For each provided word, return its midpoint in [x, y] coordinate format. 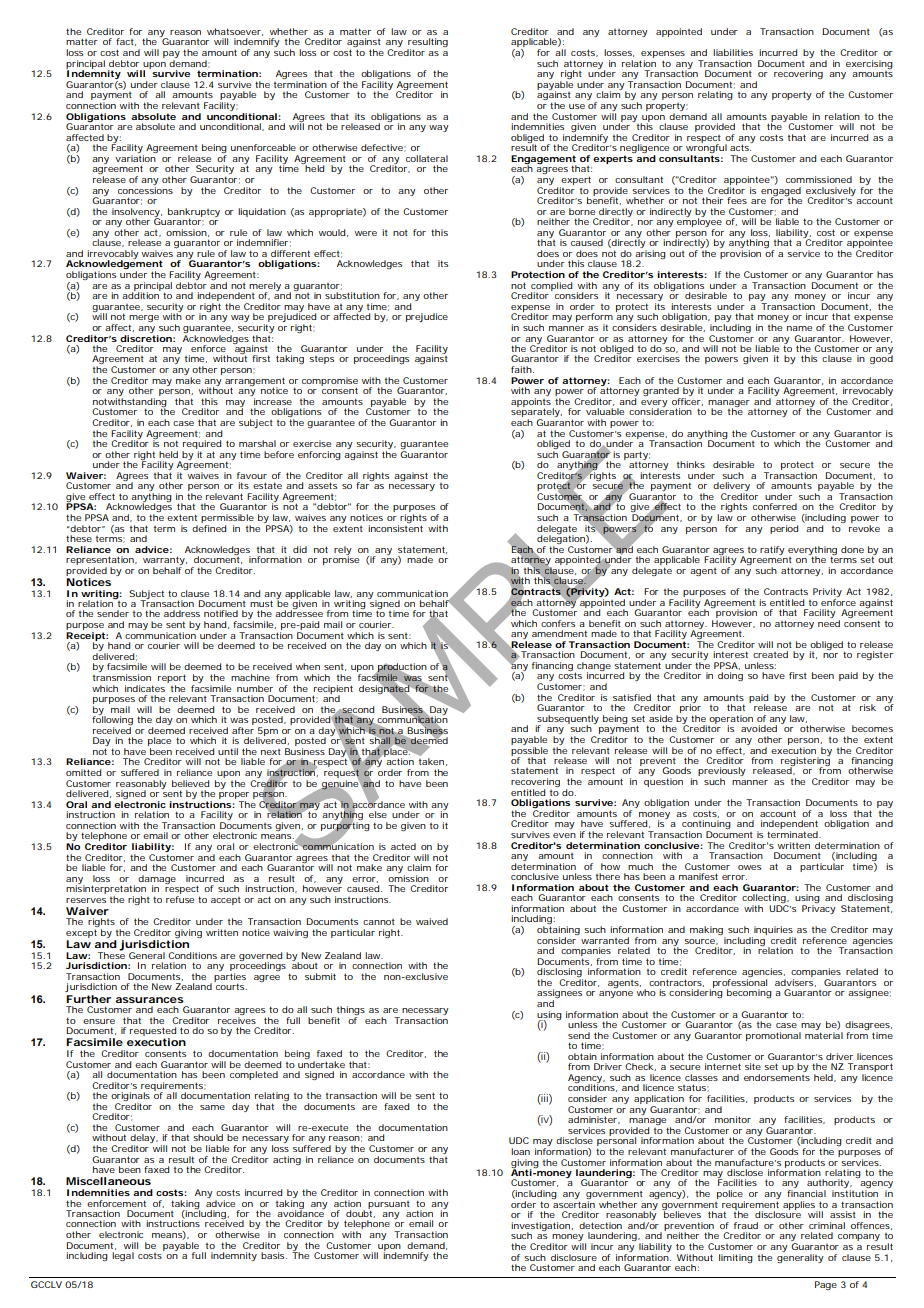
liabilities [733, 52]
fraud [746, 1225]
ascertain [574, 1204]
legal [123, 1256]
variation [135, 158]
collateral [427, 158]
